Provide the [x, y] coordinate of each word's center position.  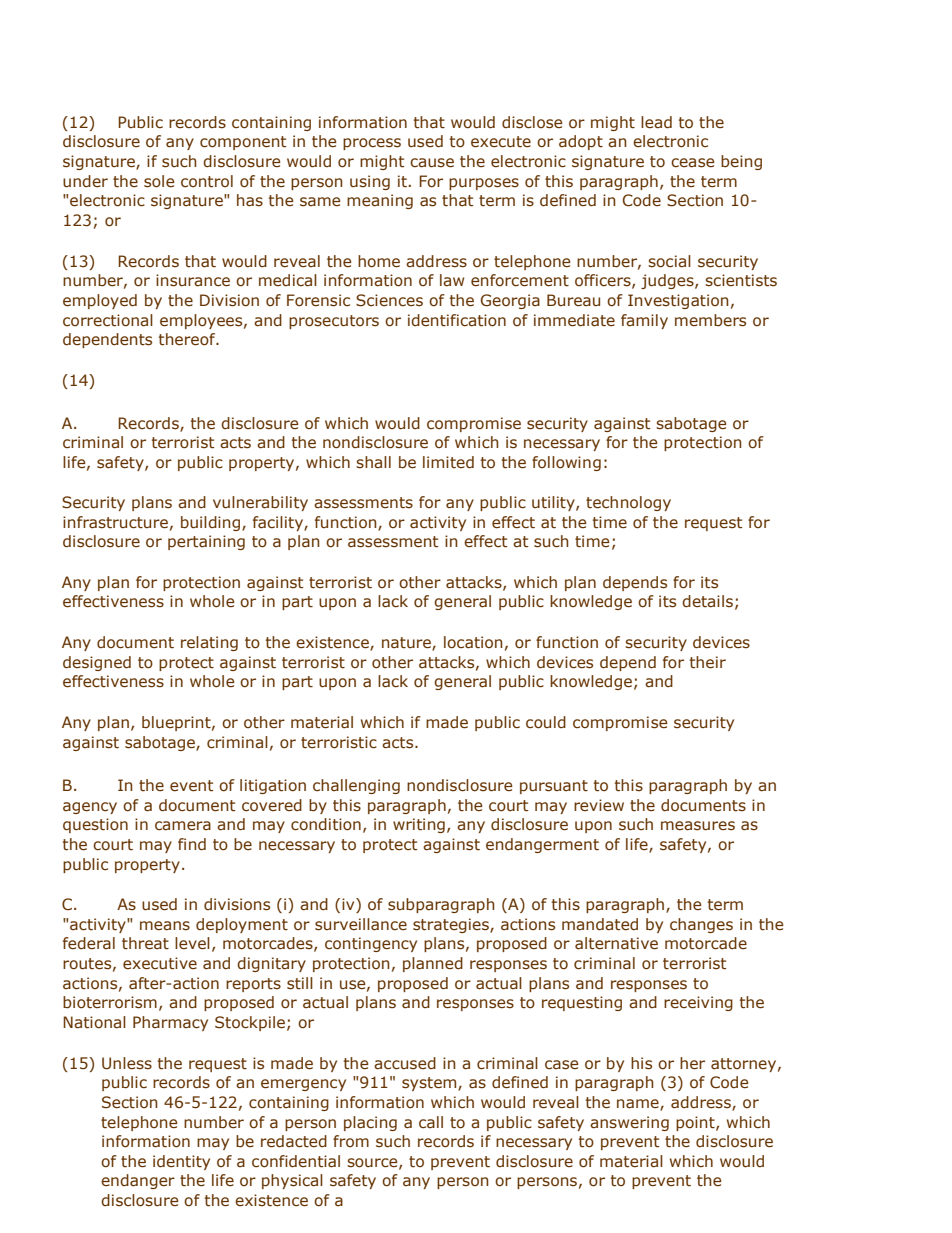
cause [432, 163]
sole [159, 181]
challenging [356, 786]
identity [181, 1162]
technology [628, 503]
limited [448, 462]
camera [183, 826]
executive [160, 963]
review [599, 805]
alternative [616, 943]
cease [693, 163]
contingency [371, 944]
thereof [188, 339]
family [644, 321]
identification [457, 320]
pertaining [206, 542]
